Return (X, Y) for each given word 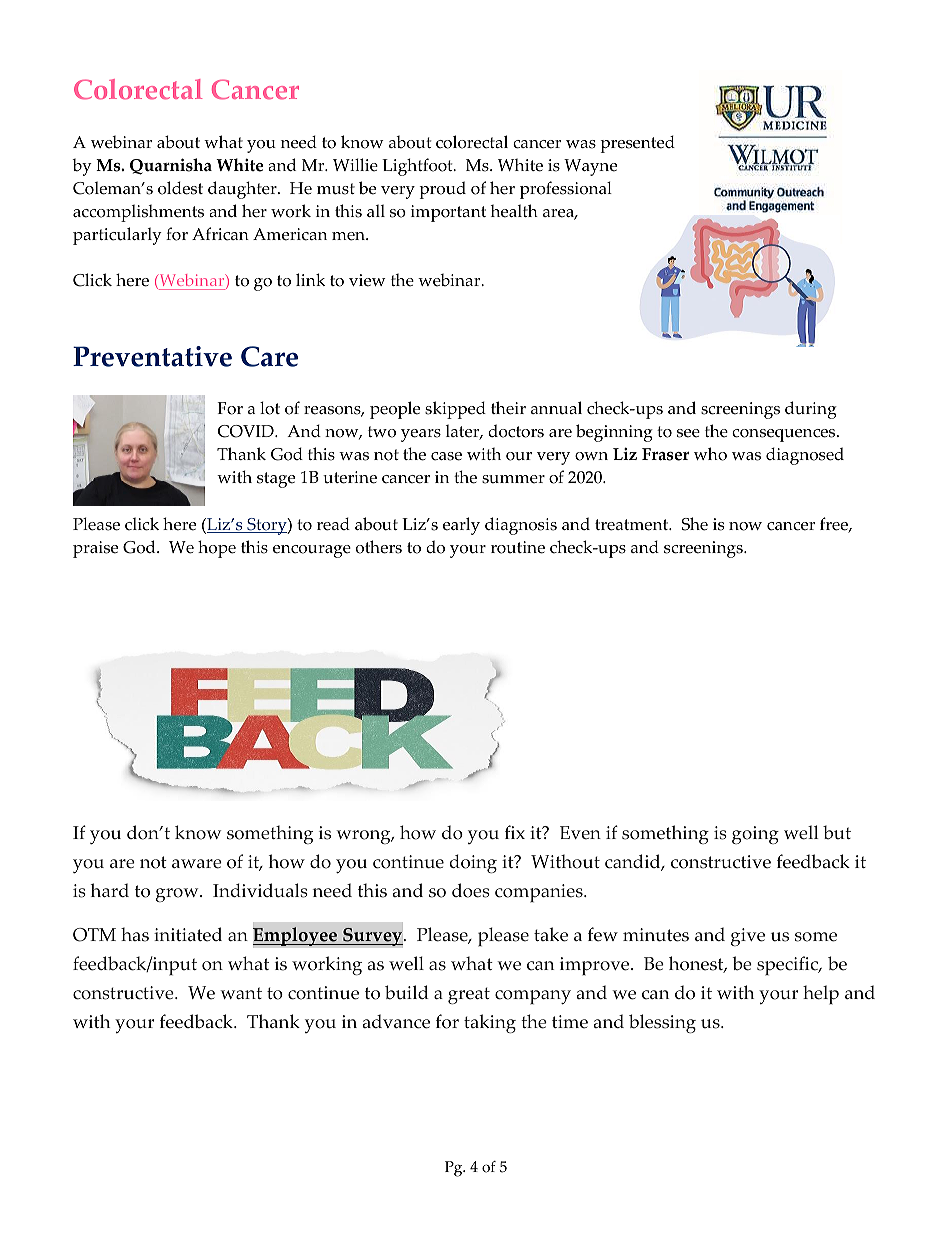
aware (197, 864)
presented (637, 144)
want (241, 993)
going (755, 835)
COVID (247, 431)
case (446, 456)
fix (515, 832)
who (710, 454)
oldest (180, 188)
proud (442, 190)
